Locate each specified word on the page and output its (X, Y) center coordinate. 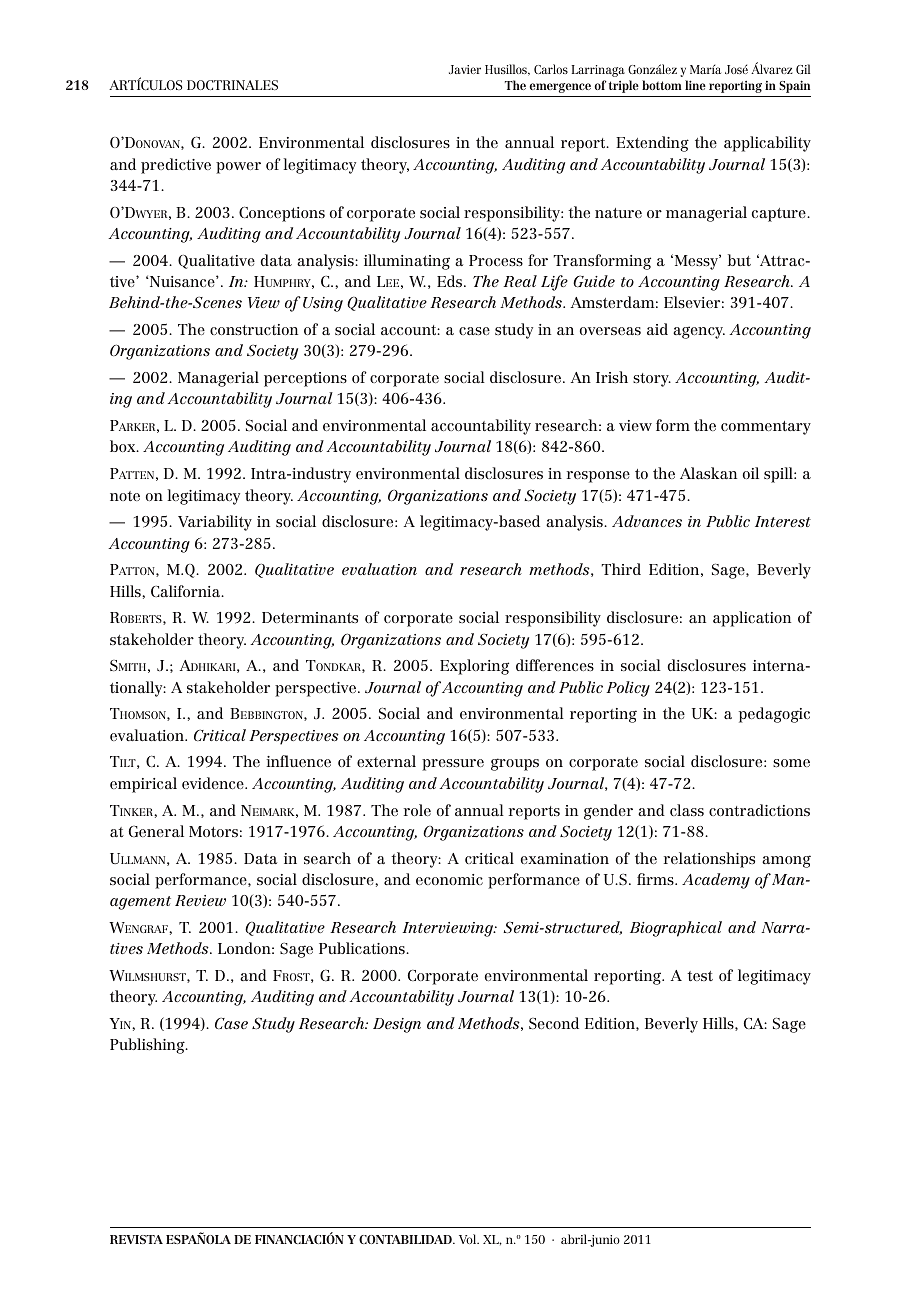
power (238, 168)
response (598, 477)
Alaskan (708, 473)
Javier (465, 69)
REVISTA (136, 1239)
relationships (709, 860)
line (695, 85)
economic (449, 879)
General (156, 831)
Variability (215, 523)
